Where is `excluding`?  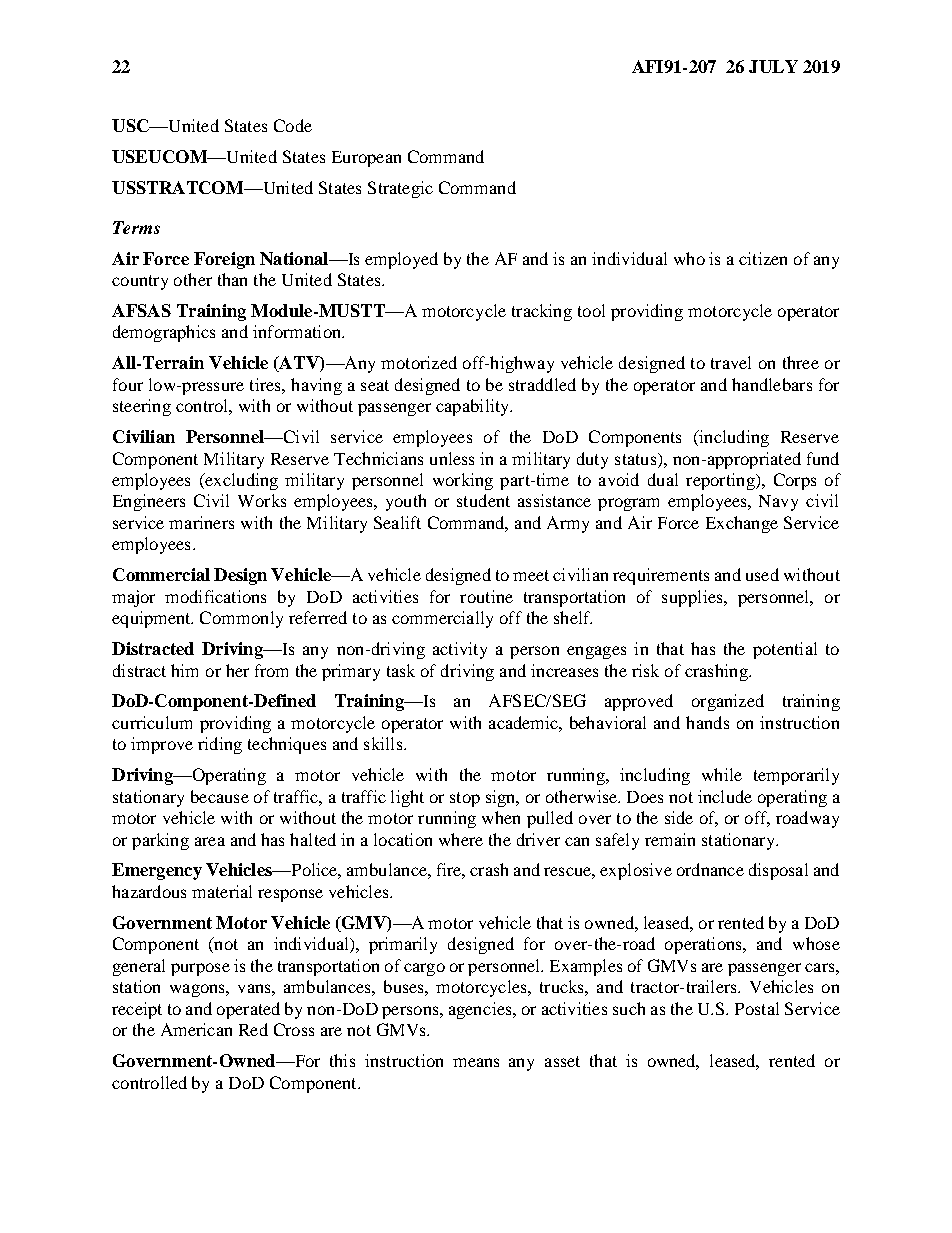 excluding is located at coordinates (240, 481).
